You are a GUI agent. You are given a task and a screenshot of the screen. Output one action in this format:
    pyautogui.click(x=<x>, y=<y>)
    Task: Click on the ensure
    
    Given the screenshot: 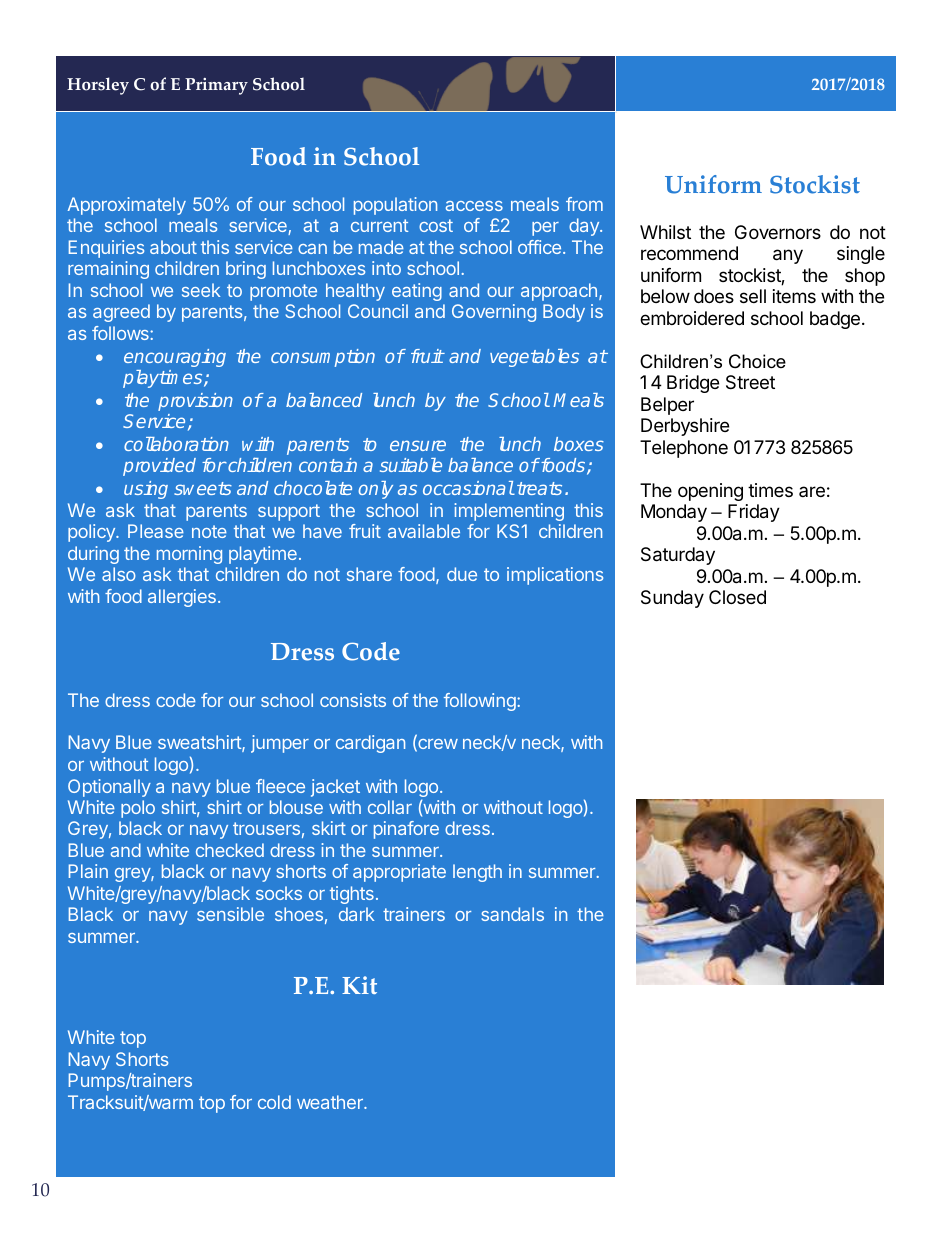 What is the action you would take?
    pyautogui.click(x=418, y=445)
